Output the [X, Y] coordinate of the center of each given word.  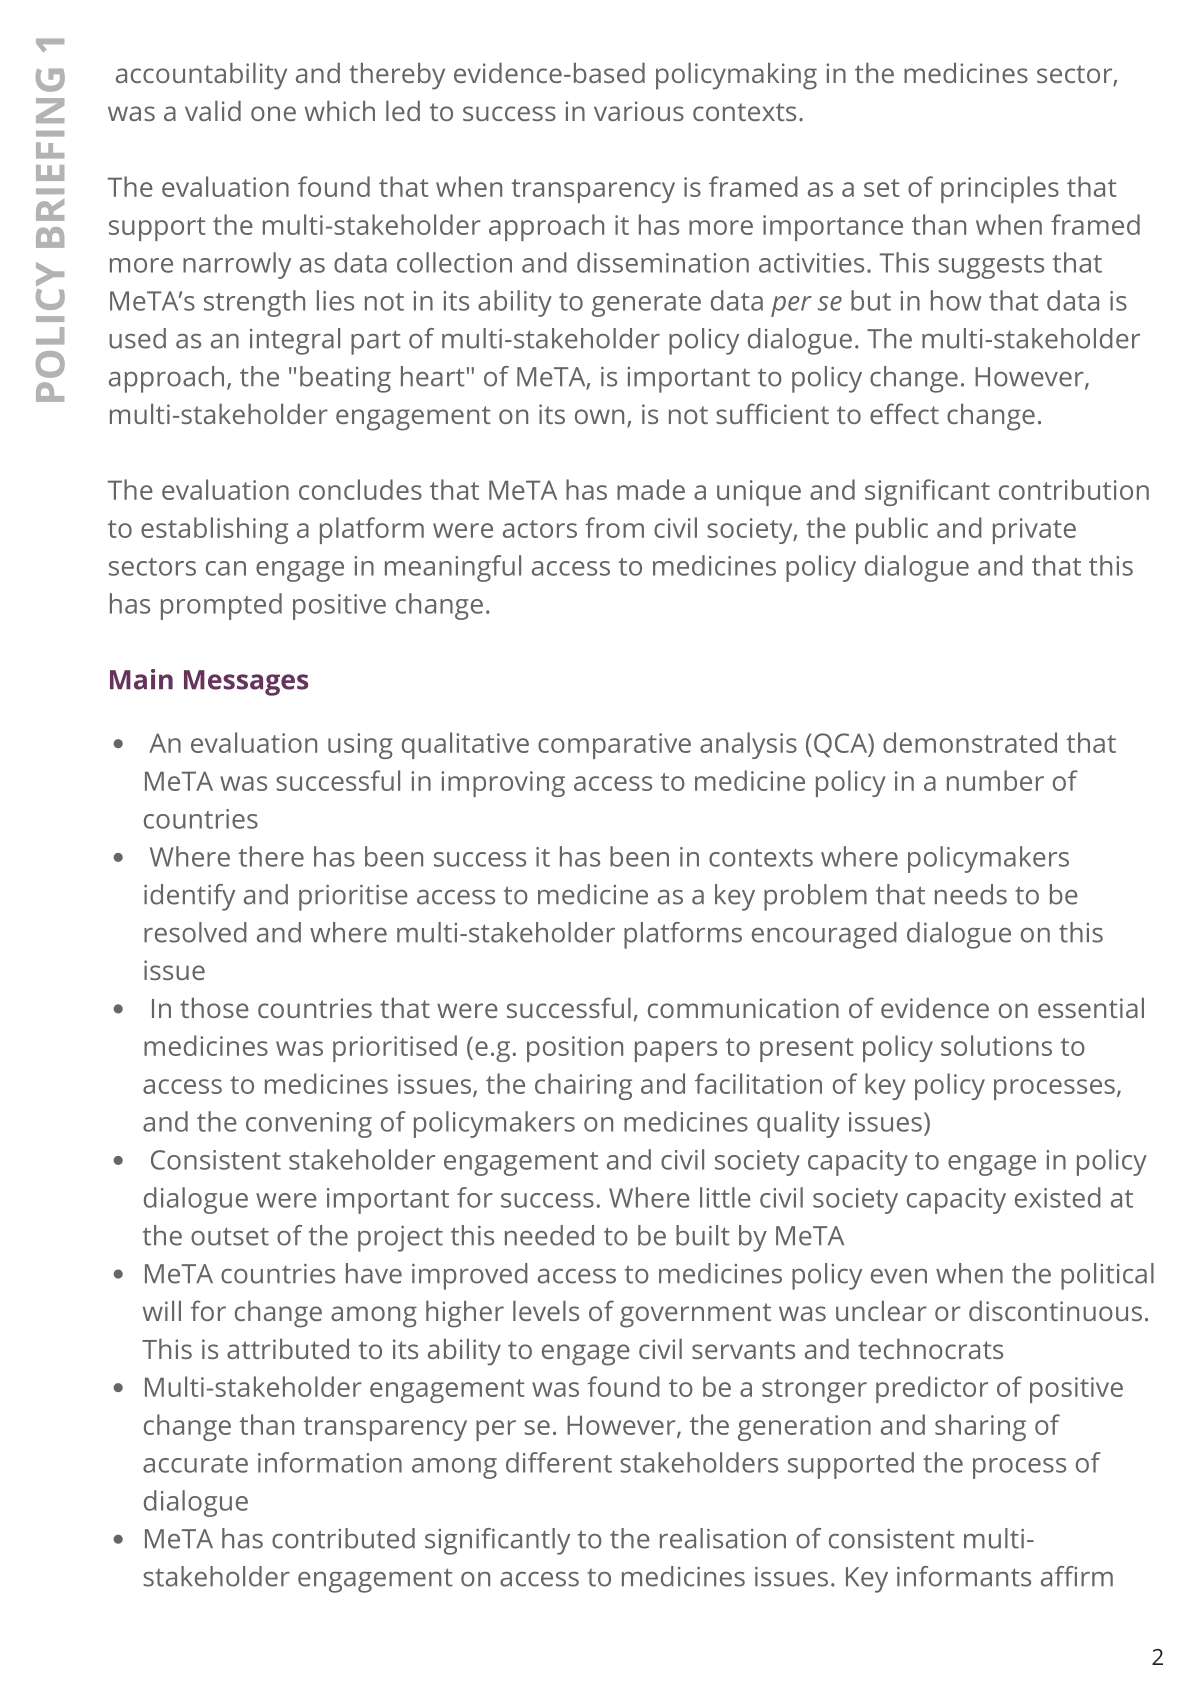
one [273, 113]
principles [1000, 189]
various [639, 111]
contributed [343, 1538]
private [1034, 531]
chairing [583, 1086]
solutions [996, 1045]
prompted [221, 606]
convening [309, 1125]
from [614, 527]
